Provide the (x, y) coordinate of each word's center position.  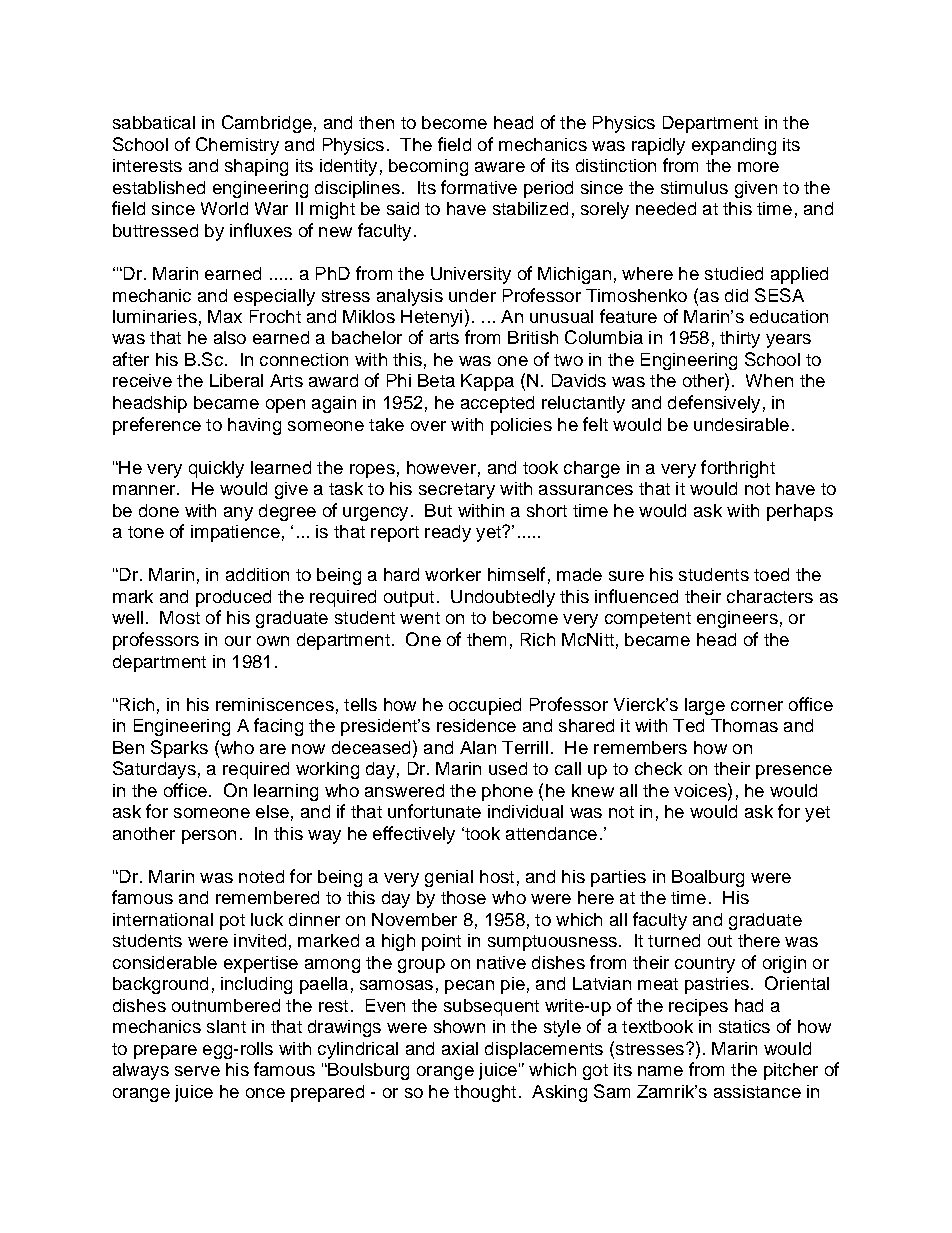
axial (460, 1048)
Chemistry (237, 146)
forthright (738, 469)
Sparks (179, 749)
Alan (478, 747)
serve (197, 1071)
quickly (216, 469)
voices (701, 790)
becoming (428, 167)
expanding (734, 146)
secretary (457, 491)
